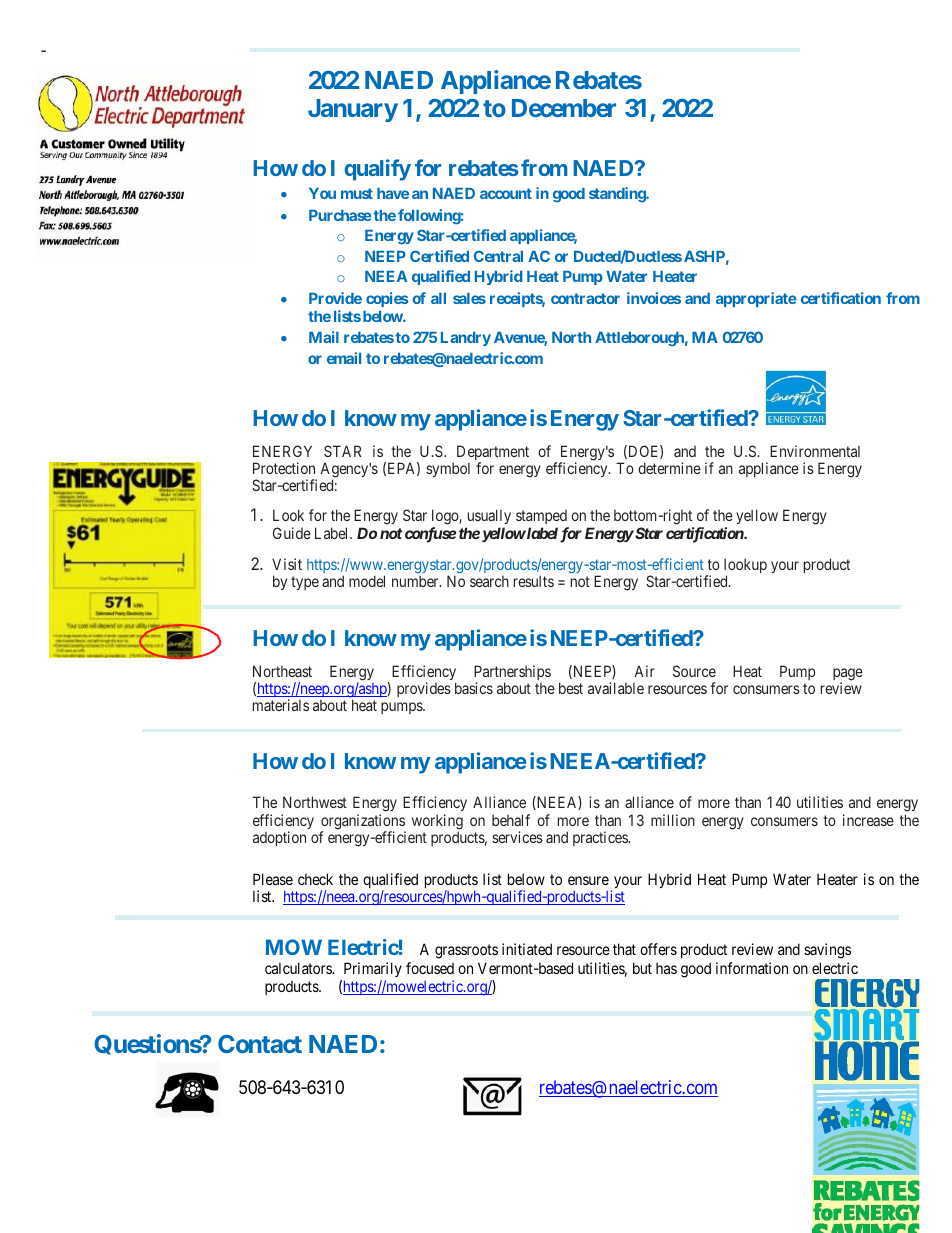  Describe the element at coordinates (752, 968) in the screenshot. I see `information` at that location.
